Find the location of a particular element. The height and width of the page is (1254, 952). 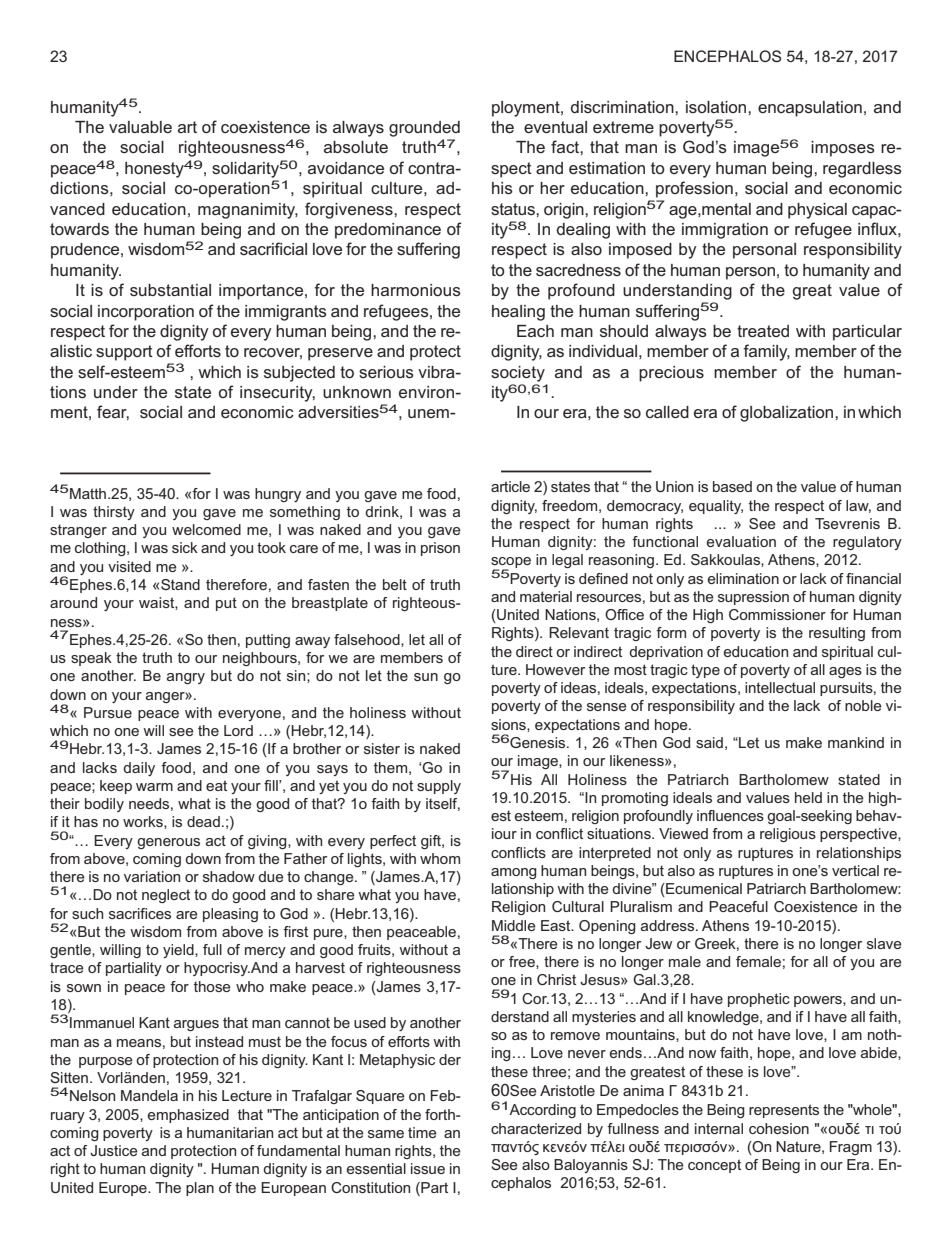

vertical is located at coordinates (855, 870).
